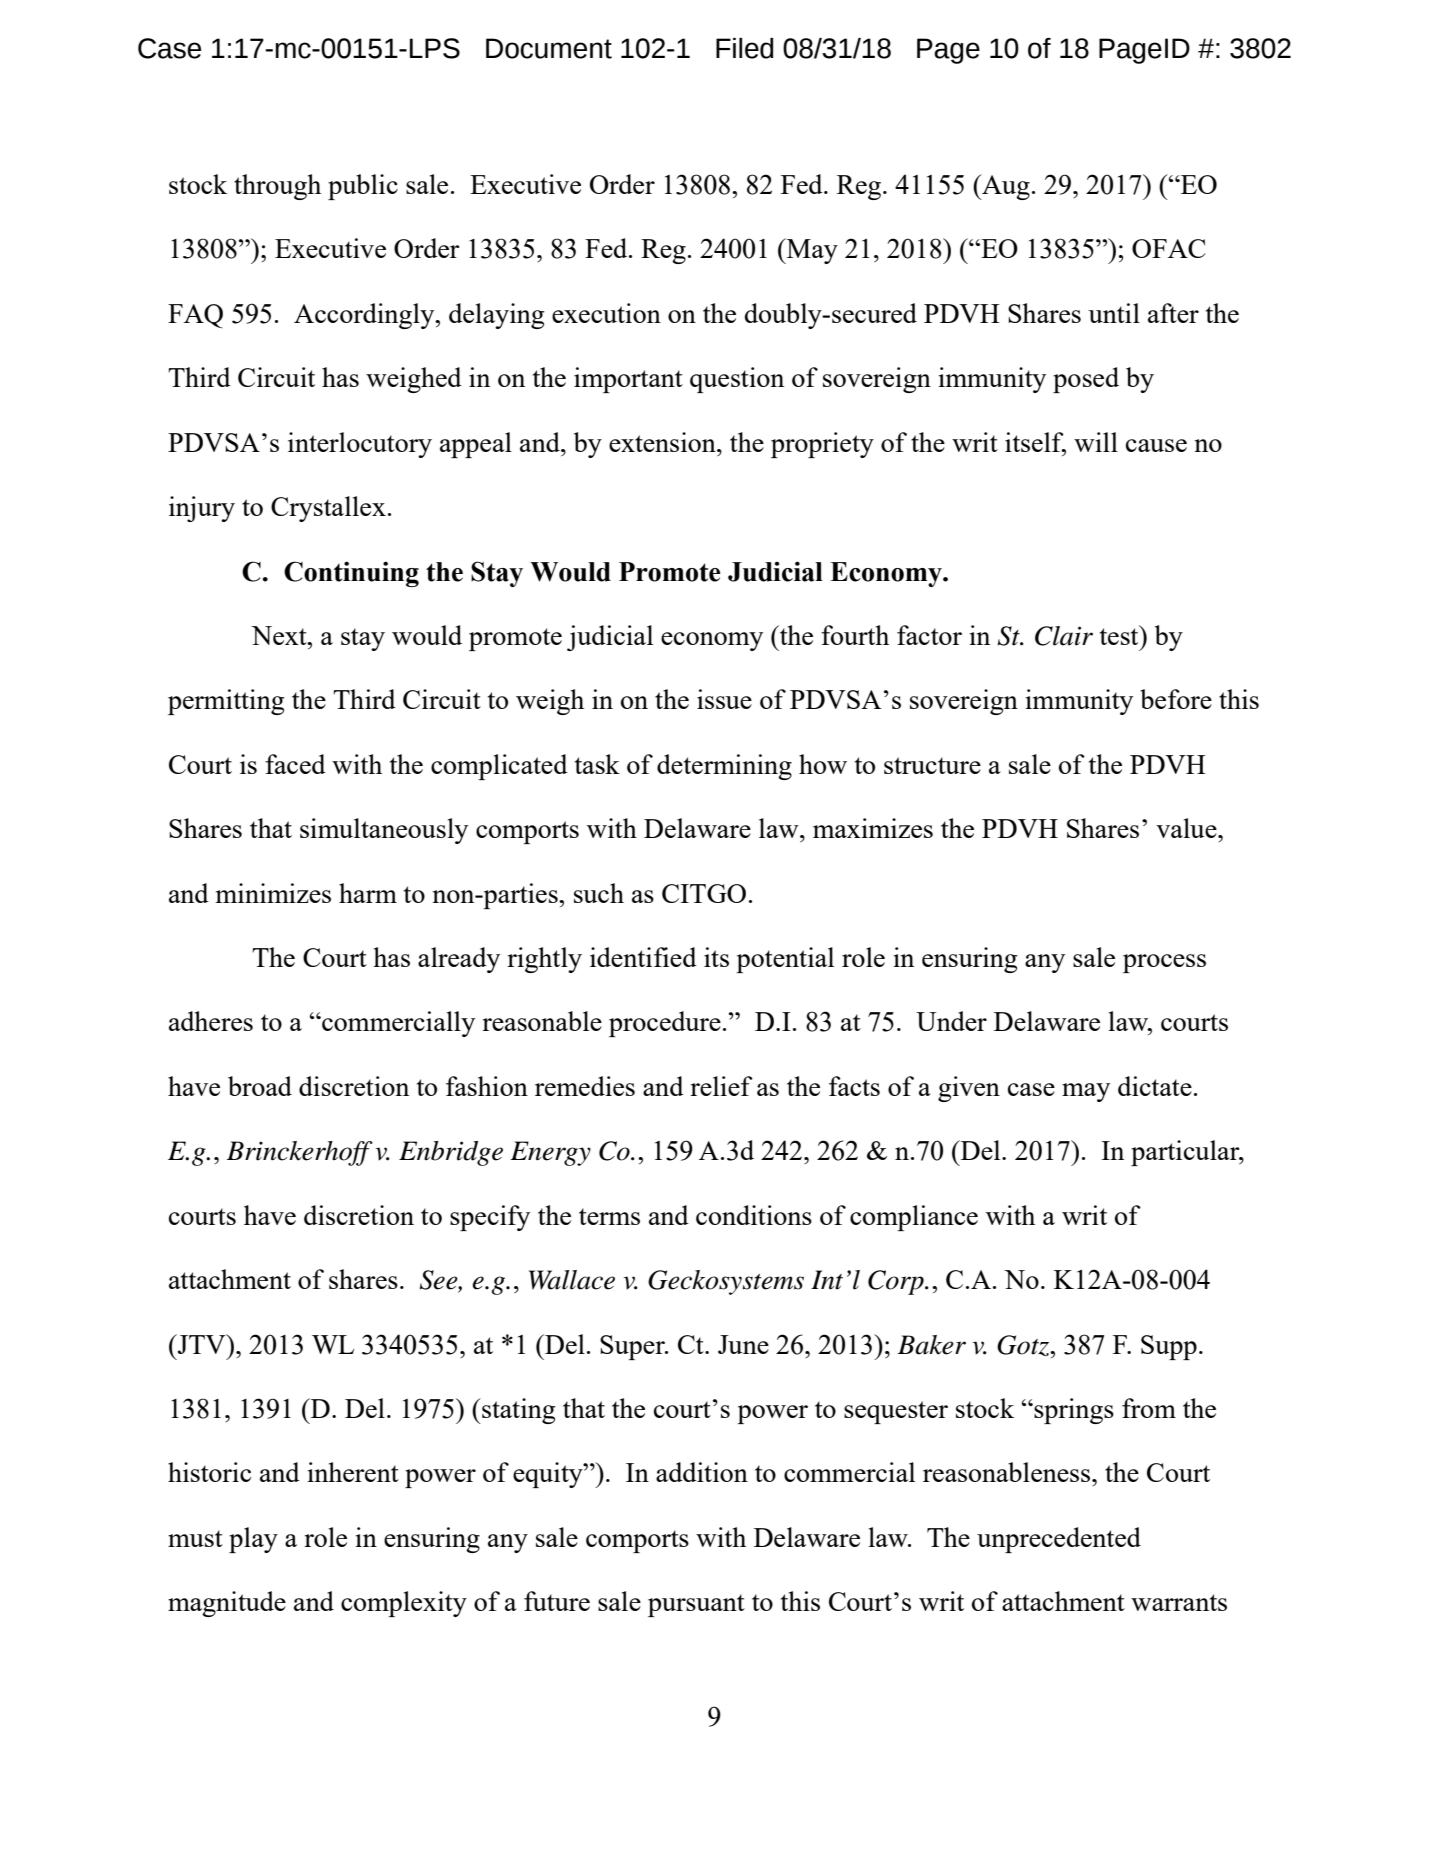  Describe the element at coordinates (253, 1540) in the document. I see `play` at that location.
